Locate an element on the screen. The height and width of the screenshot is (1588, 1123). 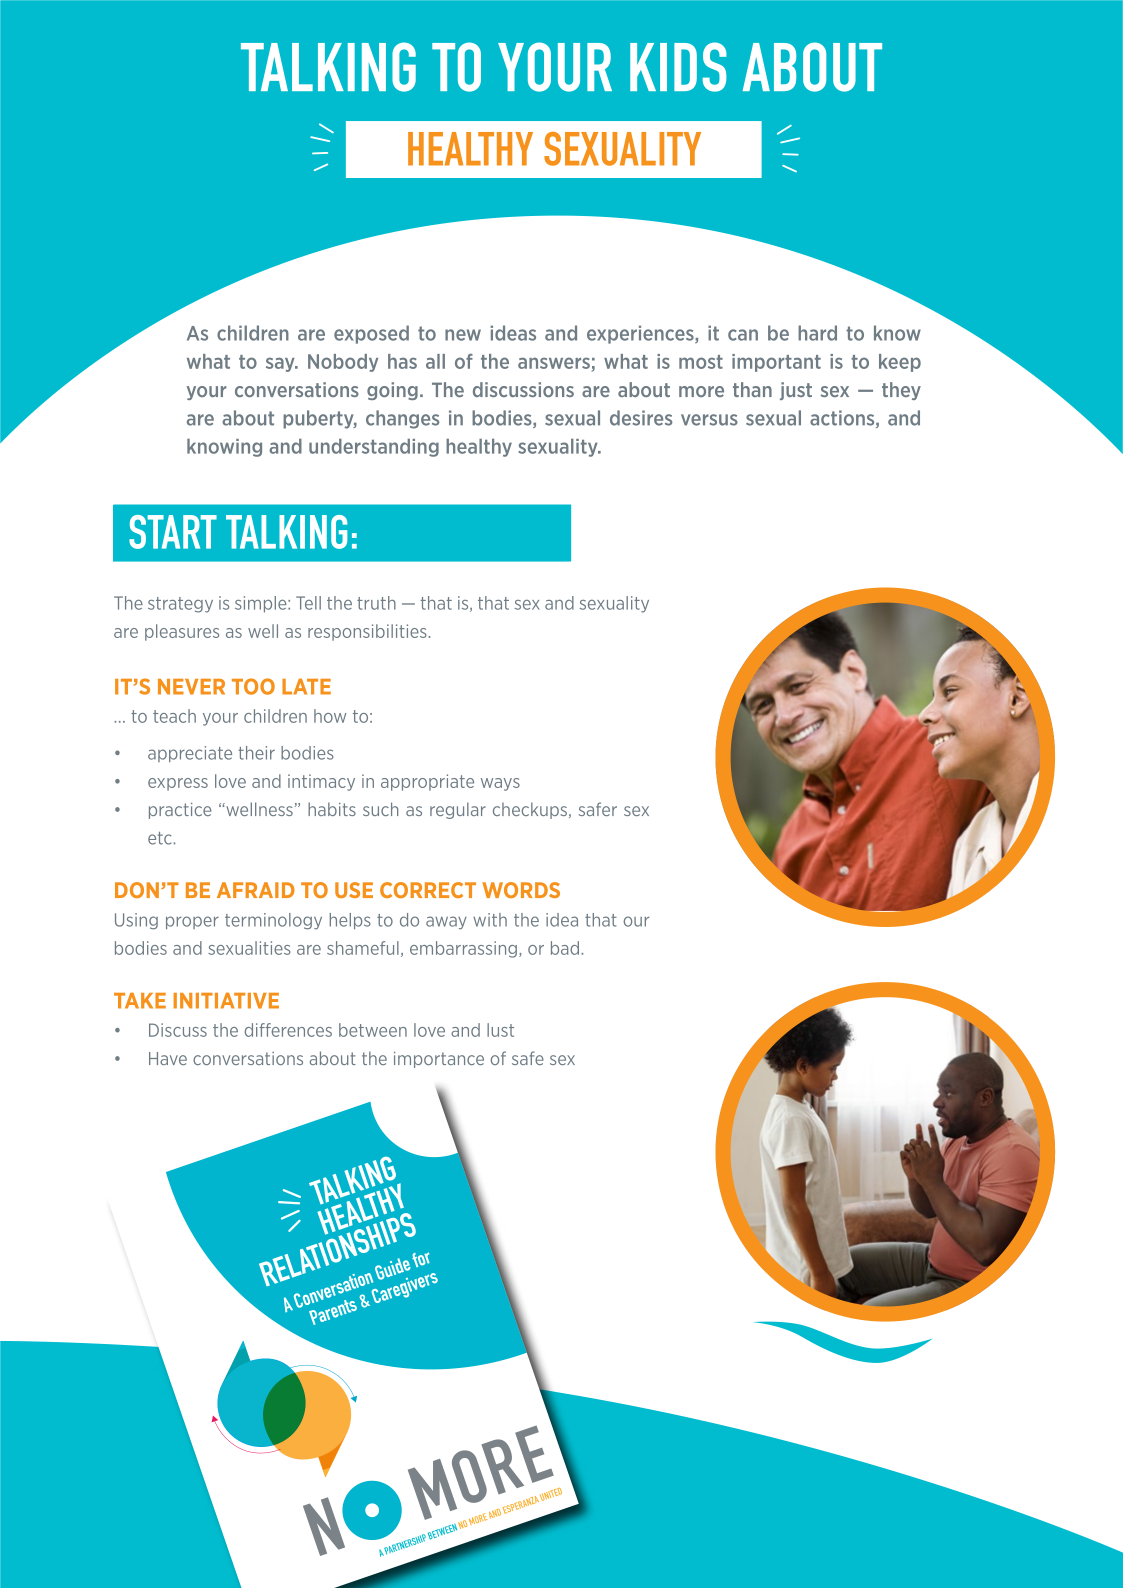
exposed is located at coordinates (371, 334).
